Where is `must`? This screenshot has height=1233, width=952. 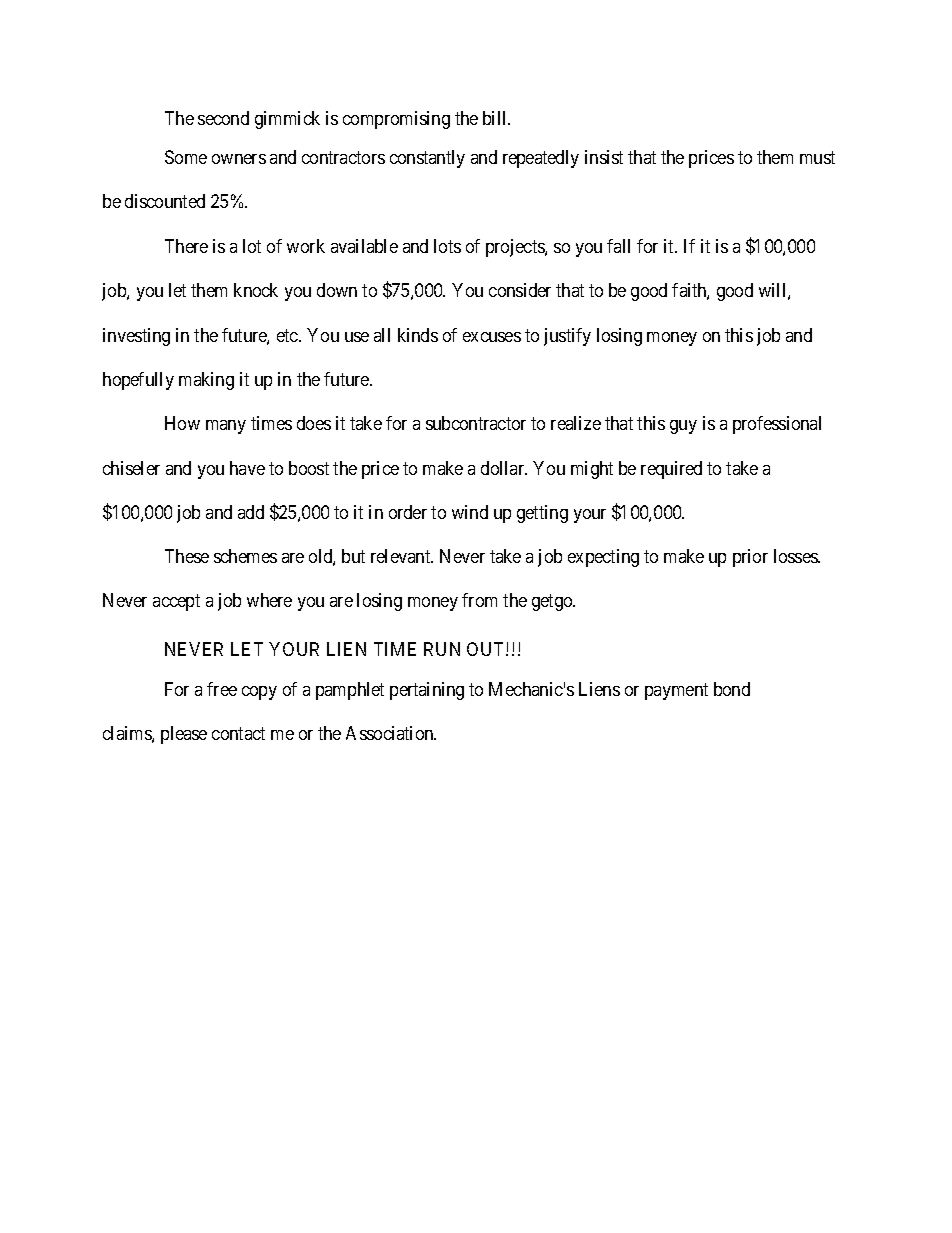
must is located at coordinates (817, 158).
